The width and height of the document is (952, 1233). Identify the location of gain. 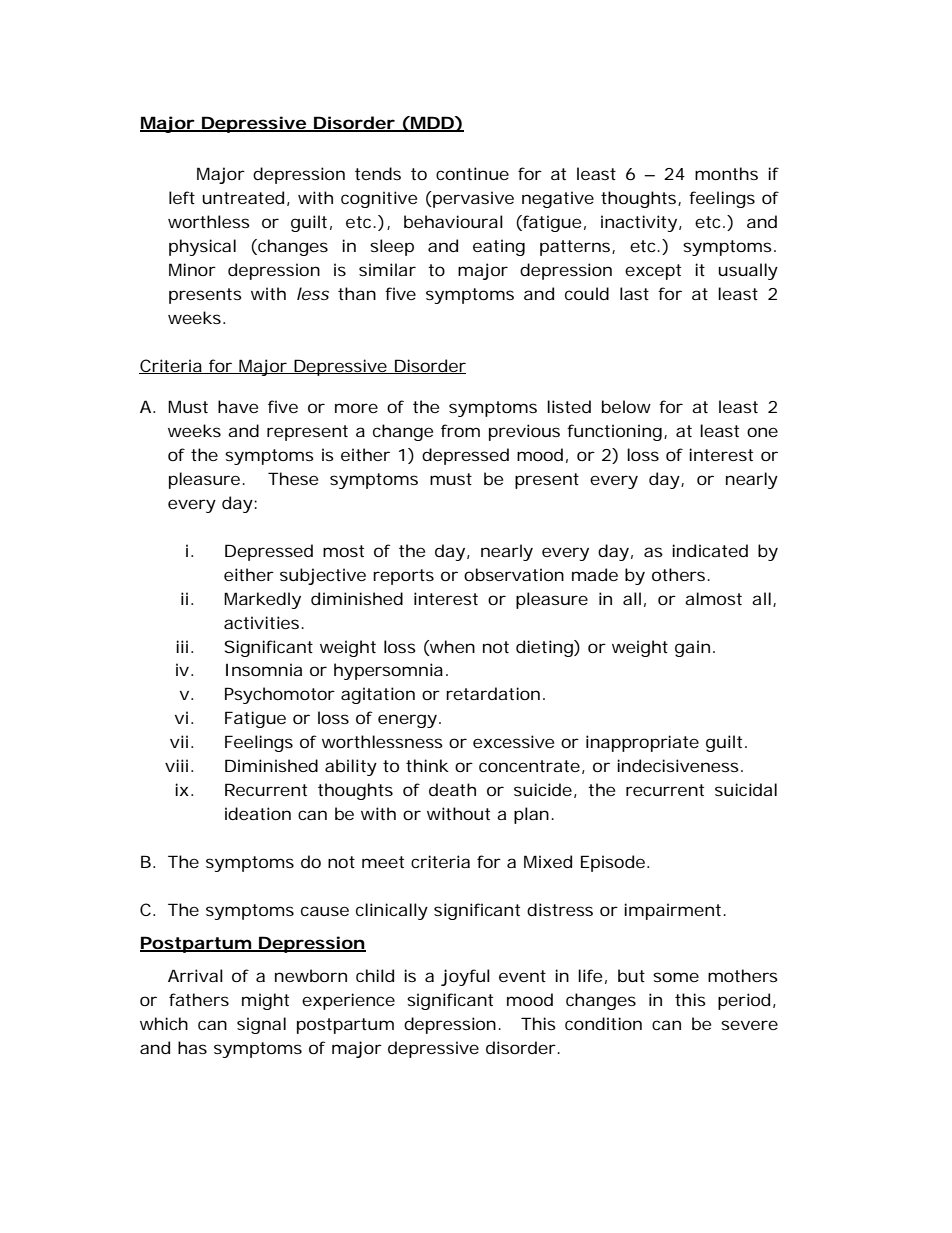
(692, 648).
